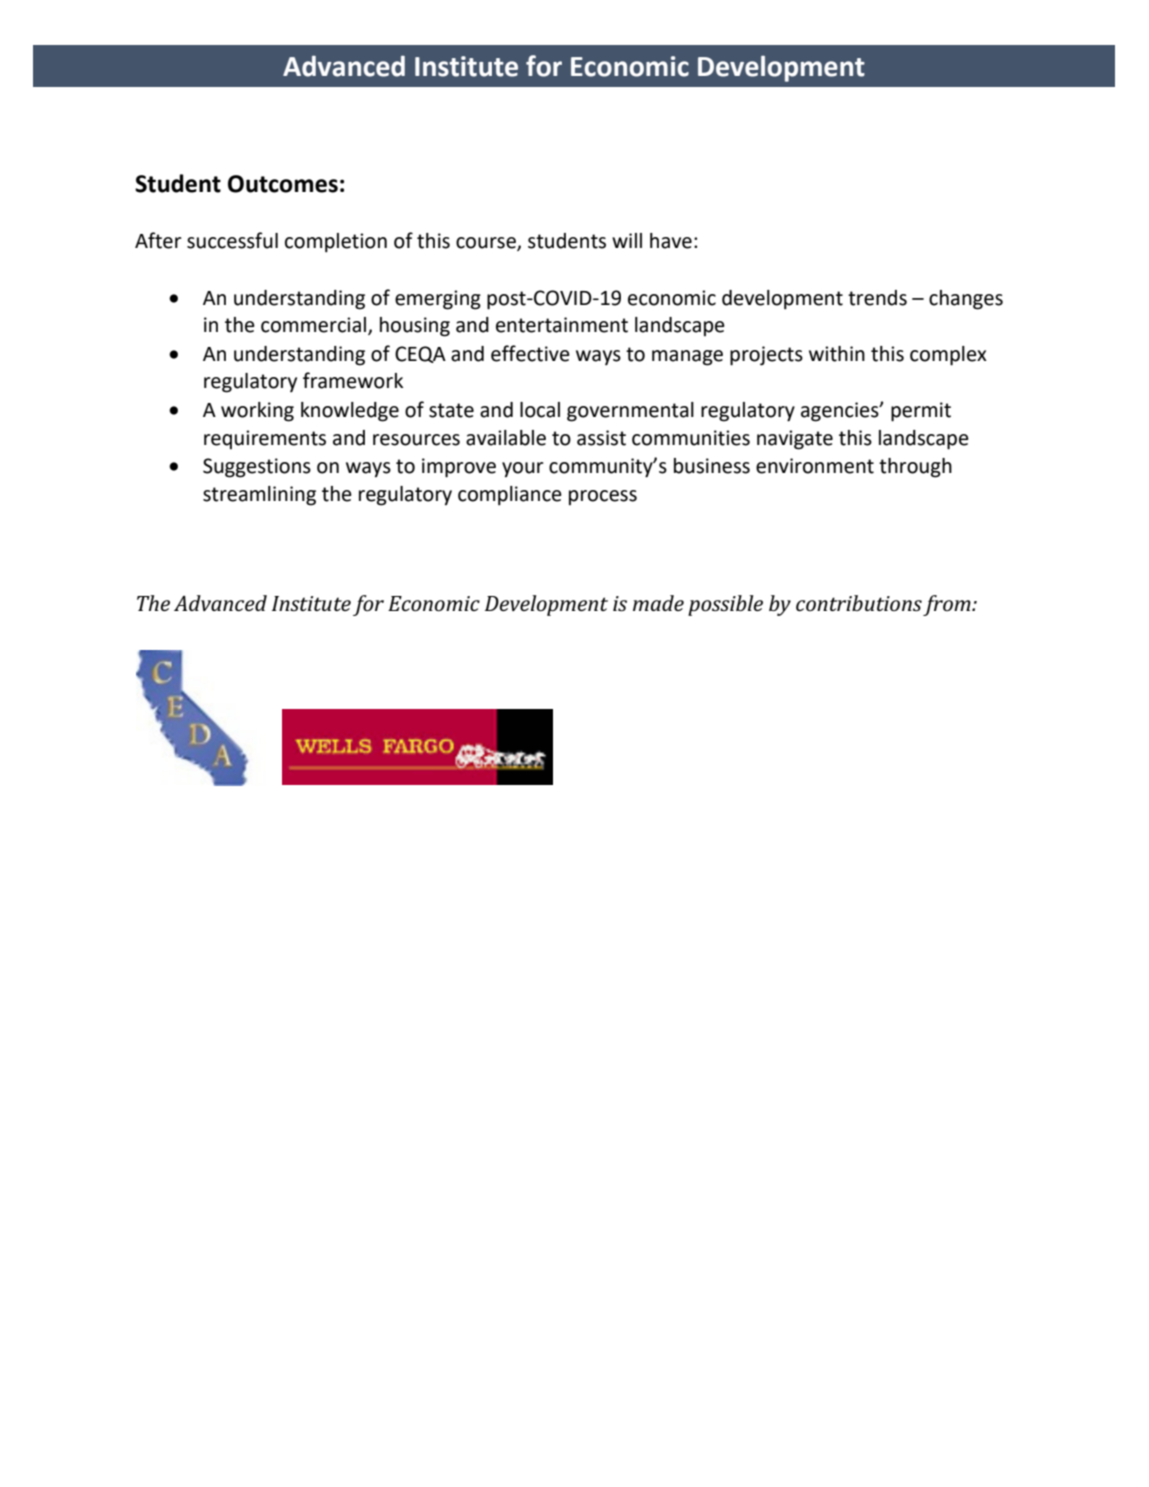  What do you see at coordinates (530, 353) in the screenshot?
I see `effective` at bounding box center [530, 353].
